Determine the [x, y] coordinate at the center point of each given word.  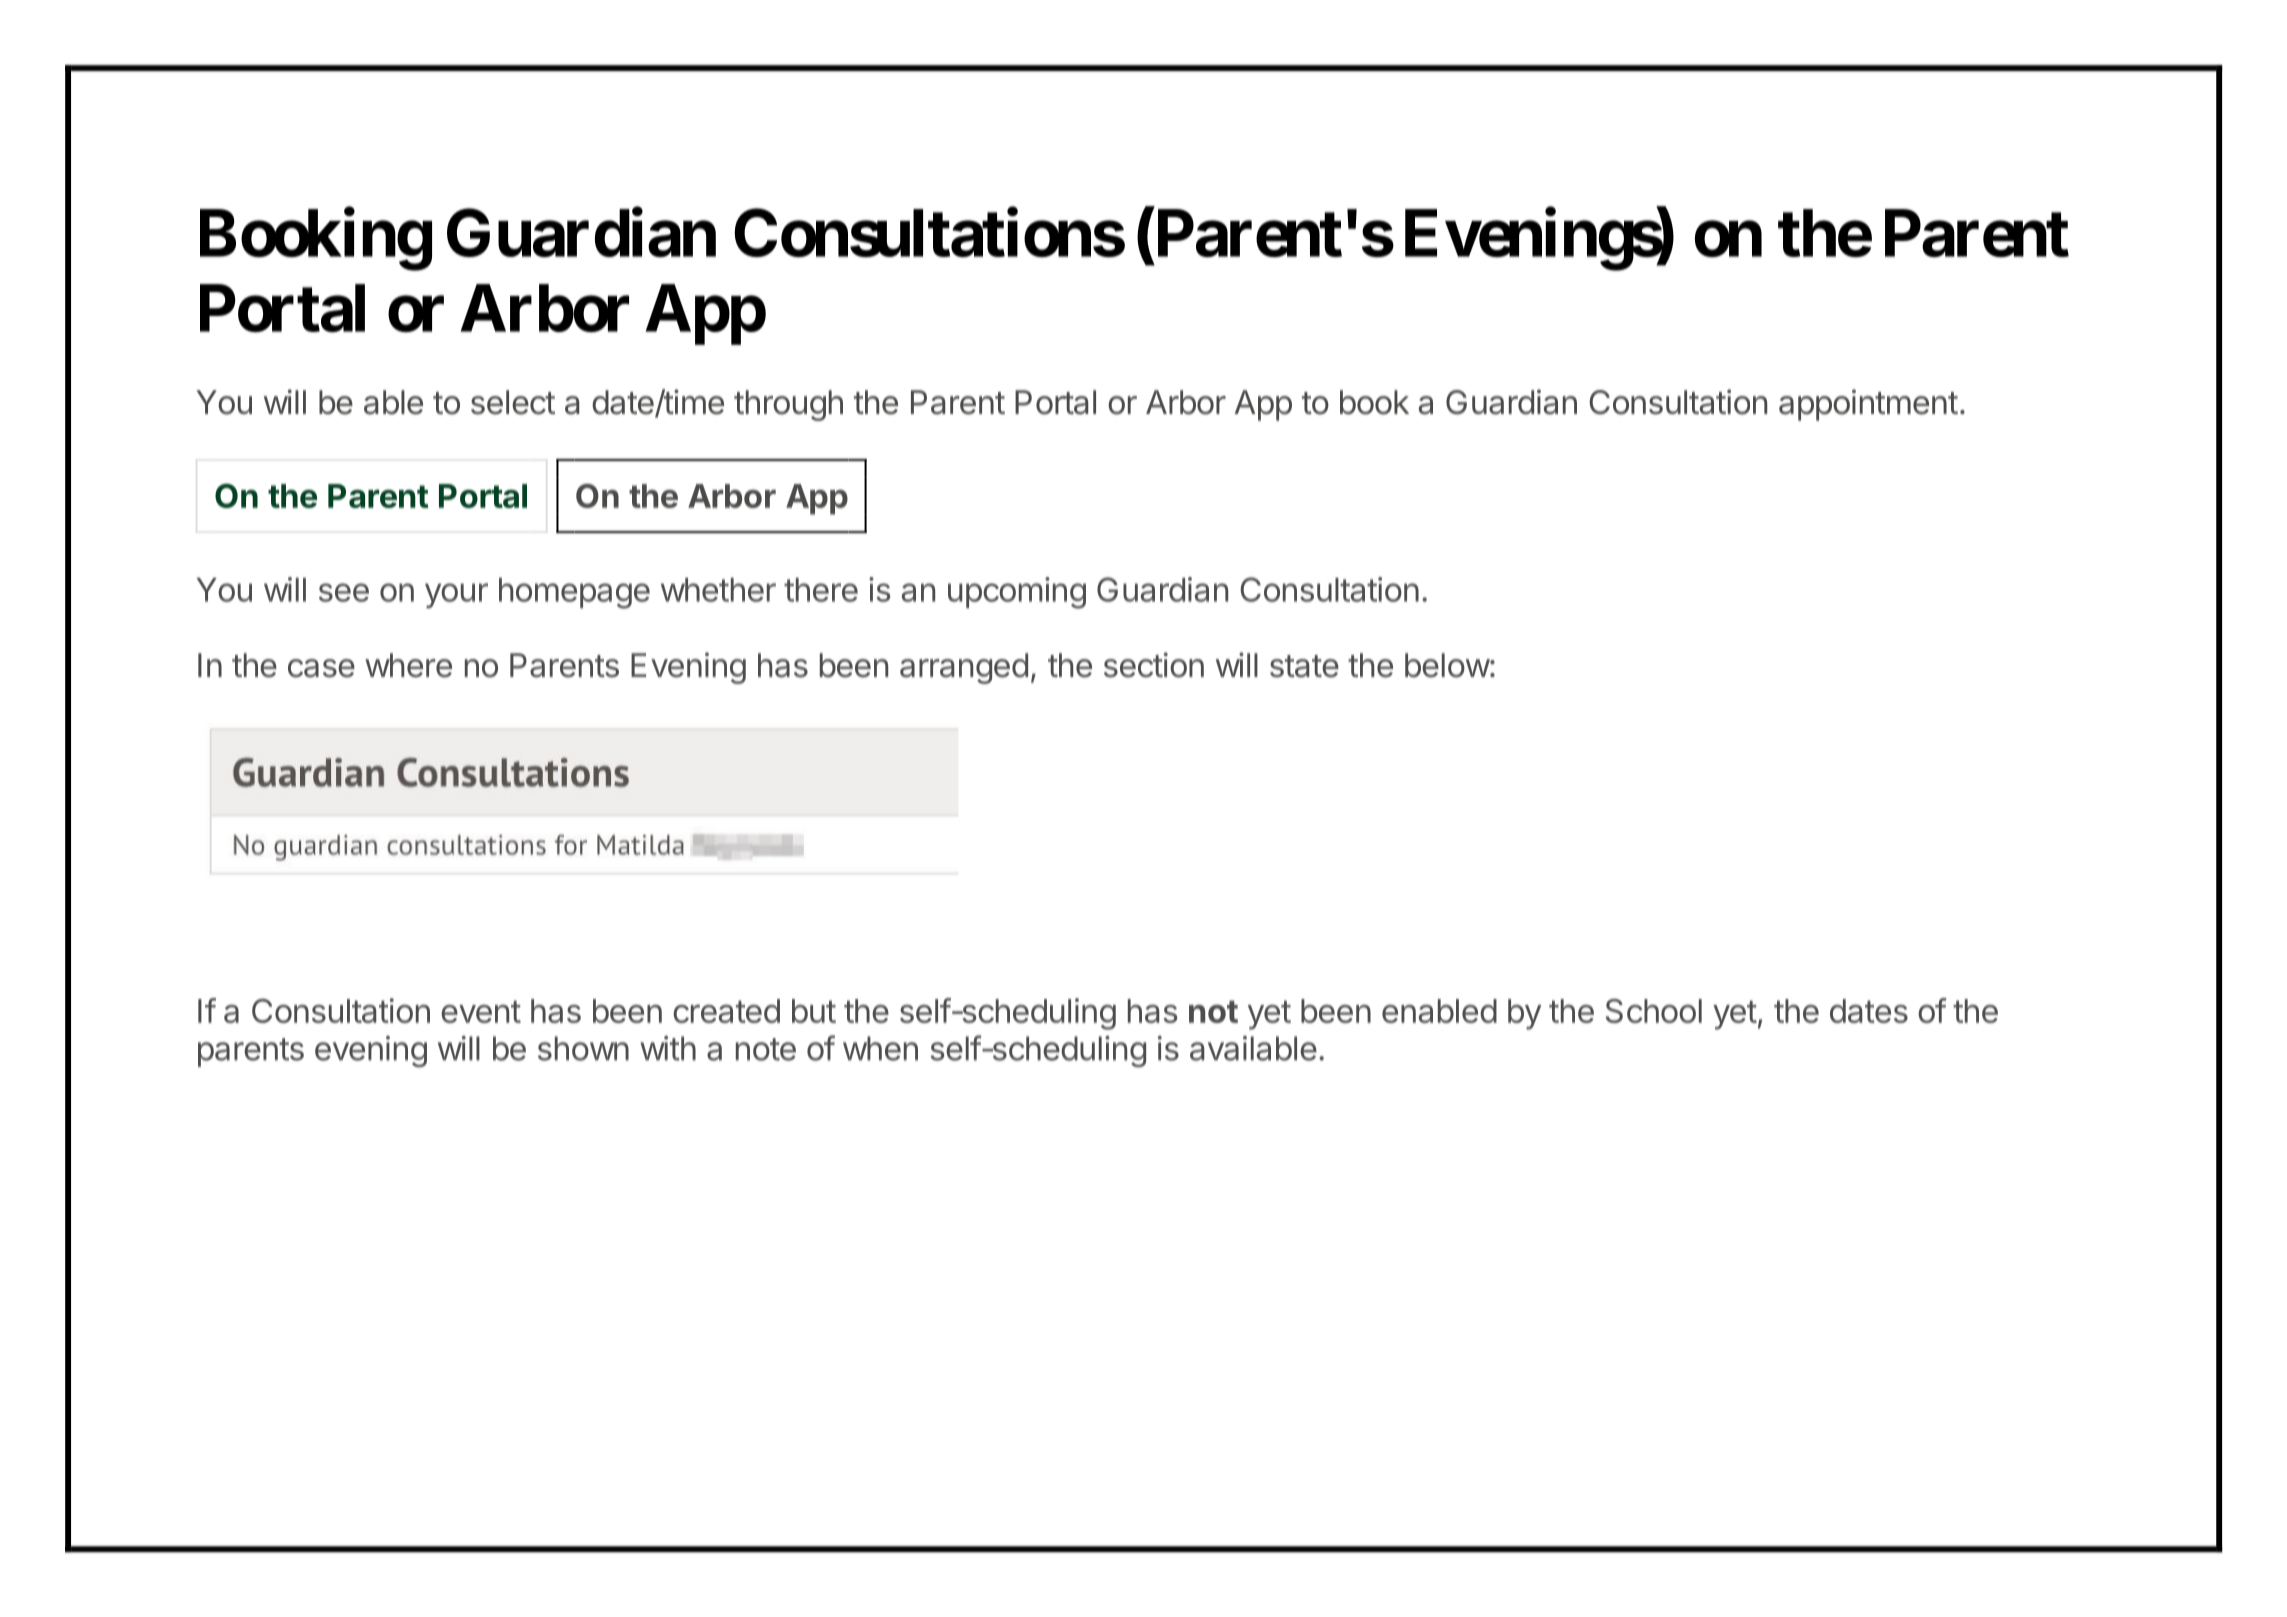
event [481, 1011]
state [1304, 666]
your [456, 595]
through [788, 405]
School [1654, 1011]
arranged [964, 668]
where [408, 665]
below [1447, 665]
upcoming [1017, 593]
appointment [1868, 405]
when [880, 1048]
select [513, 402]
